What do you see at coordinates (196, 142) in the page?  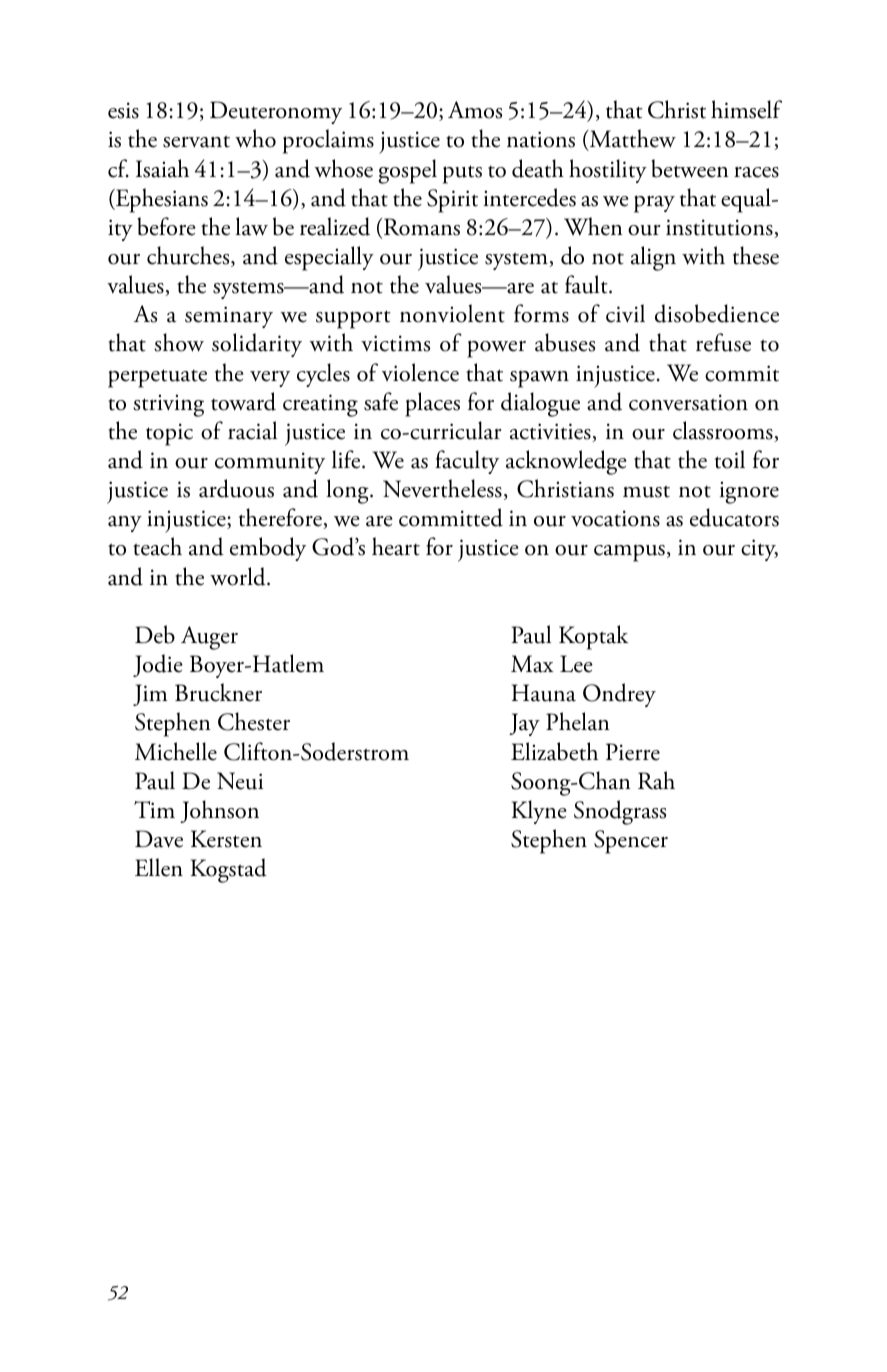 I see `servant` at bounding box center [196, 142].
